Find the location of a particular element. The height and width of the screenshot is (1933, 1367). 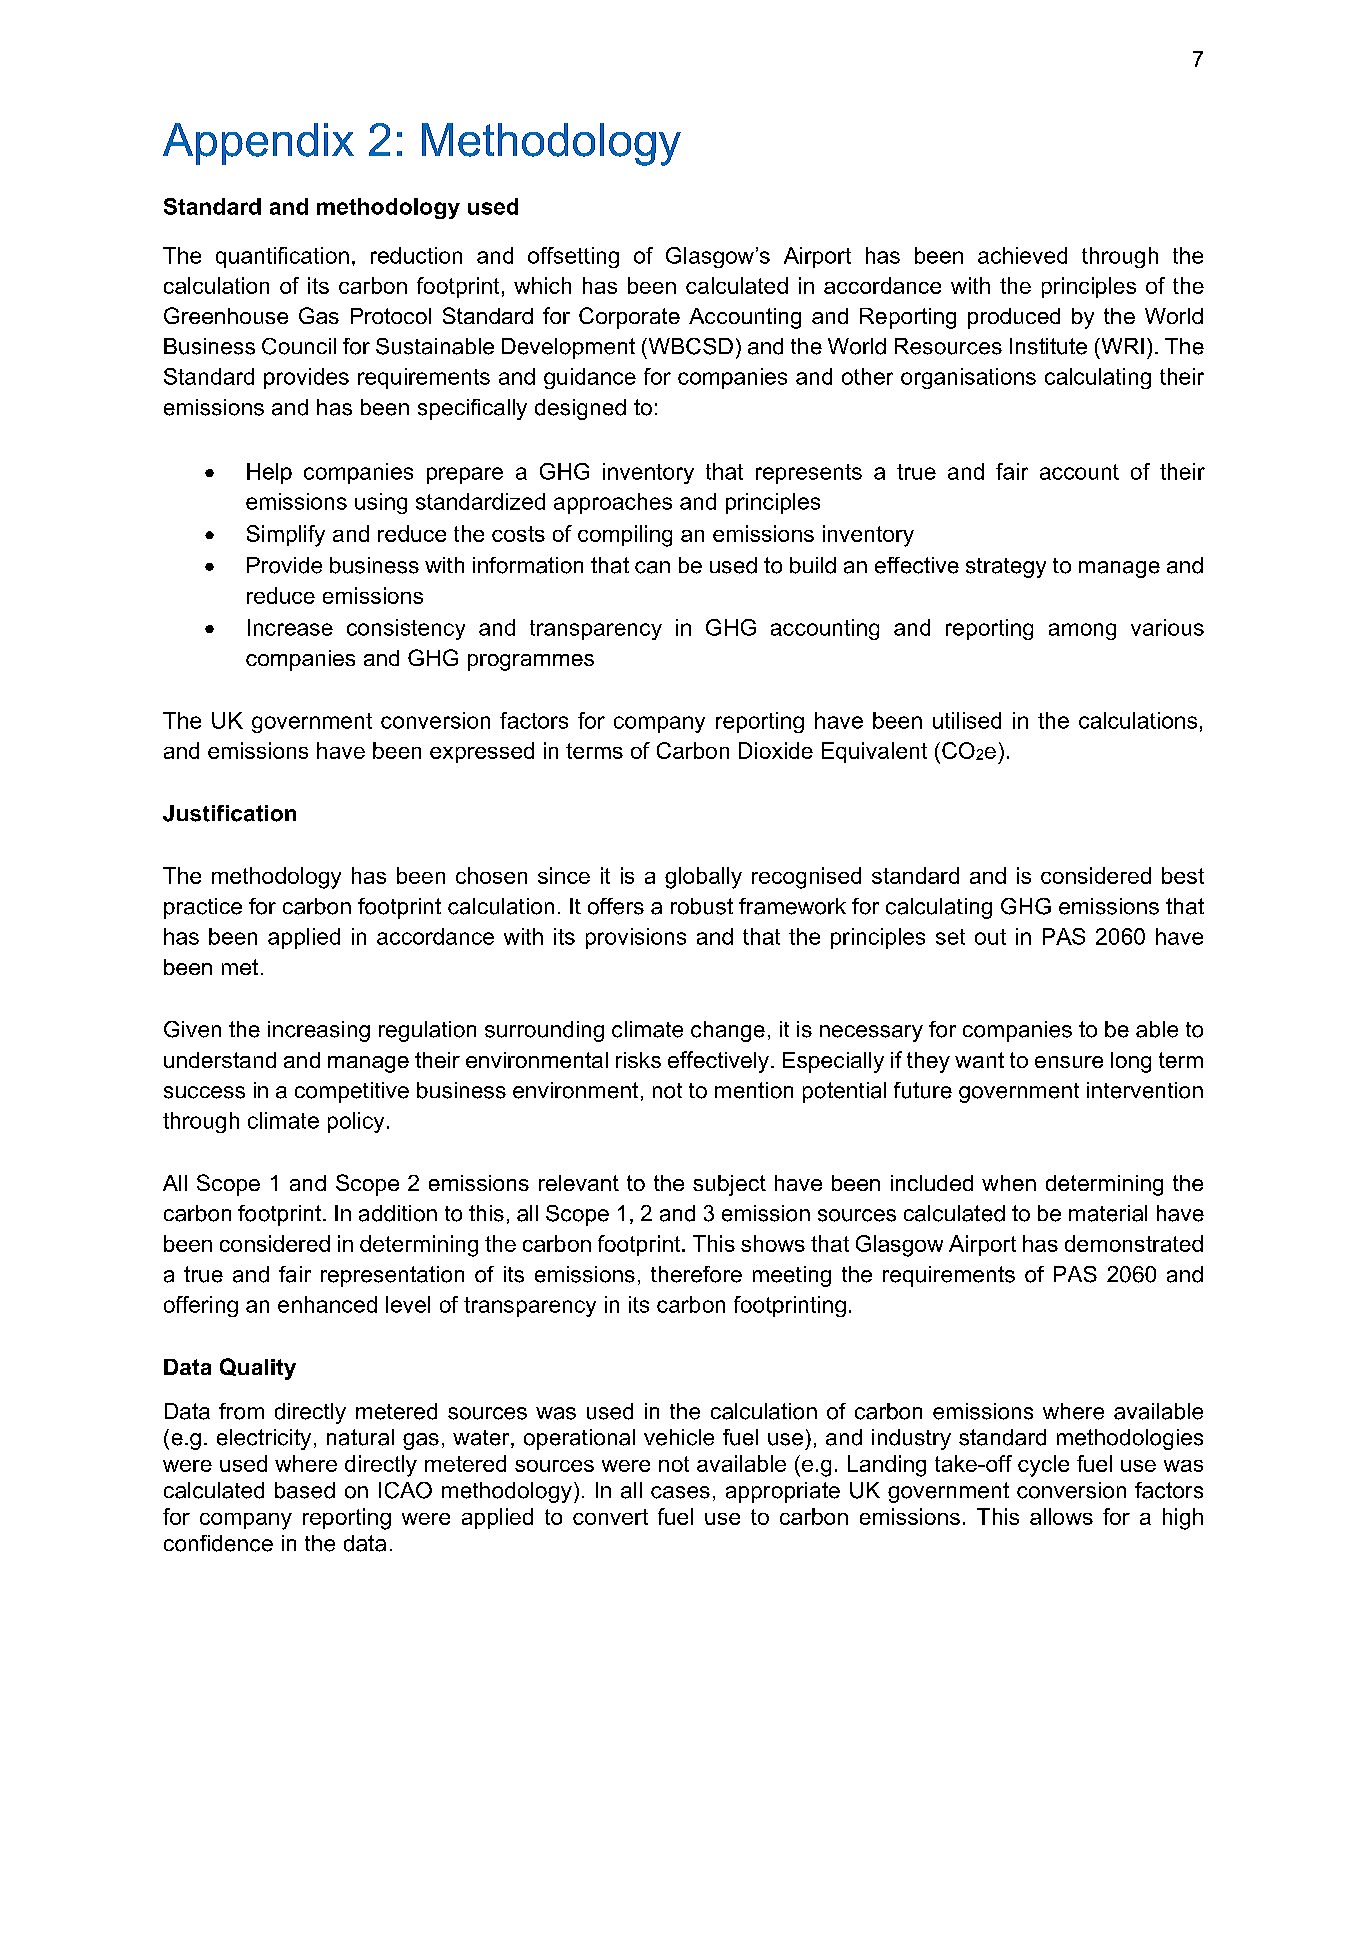

can is located at coordinates (652, 567).
